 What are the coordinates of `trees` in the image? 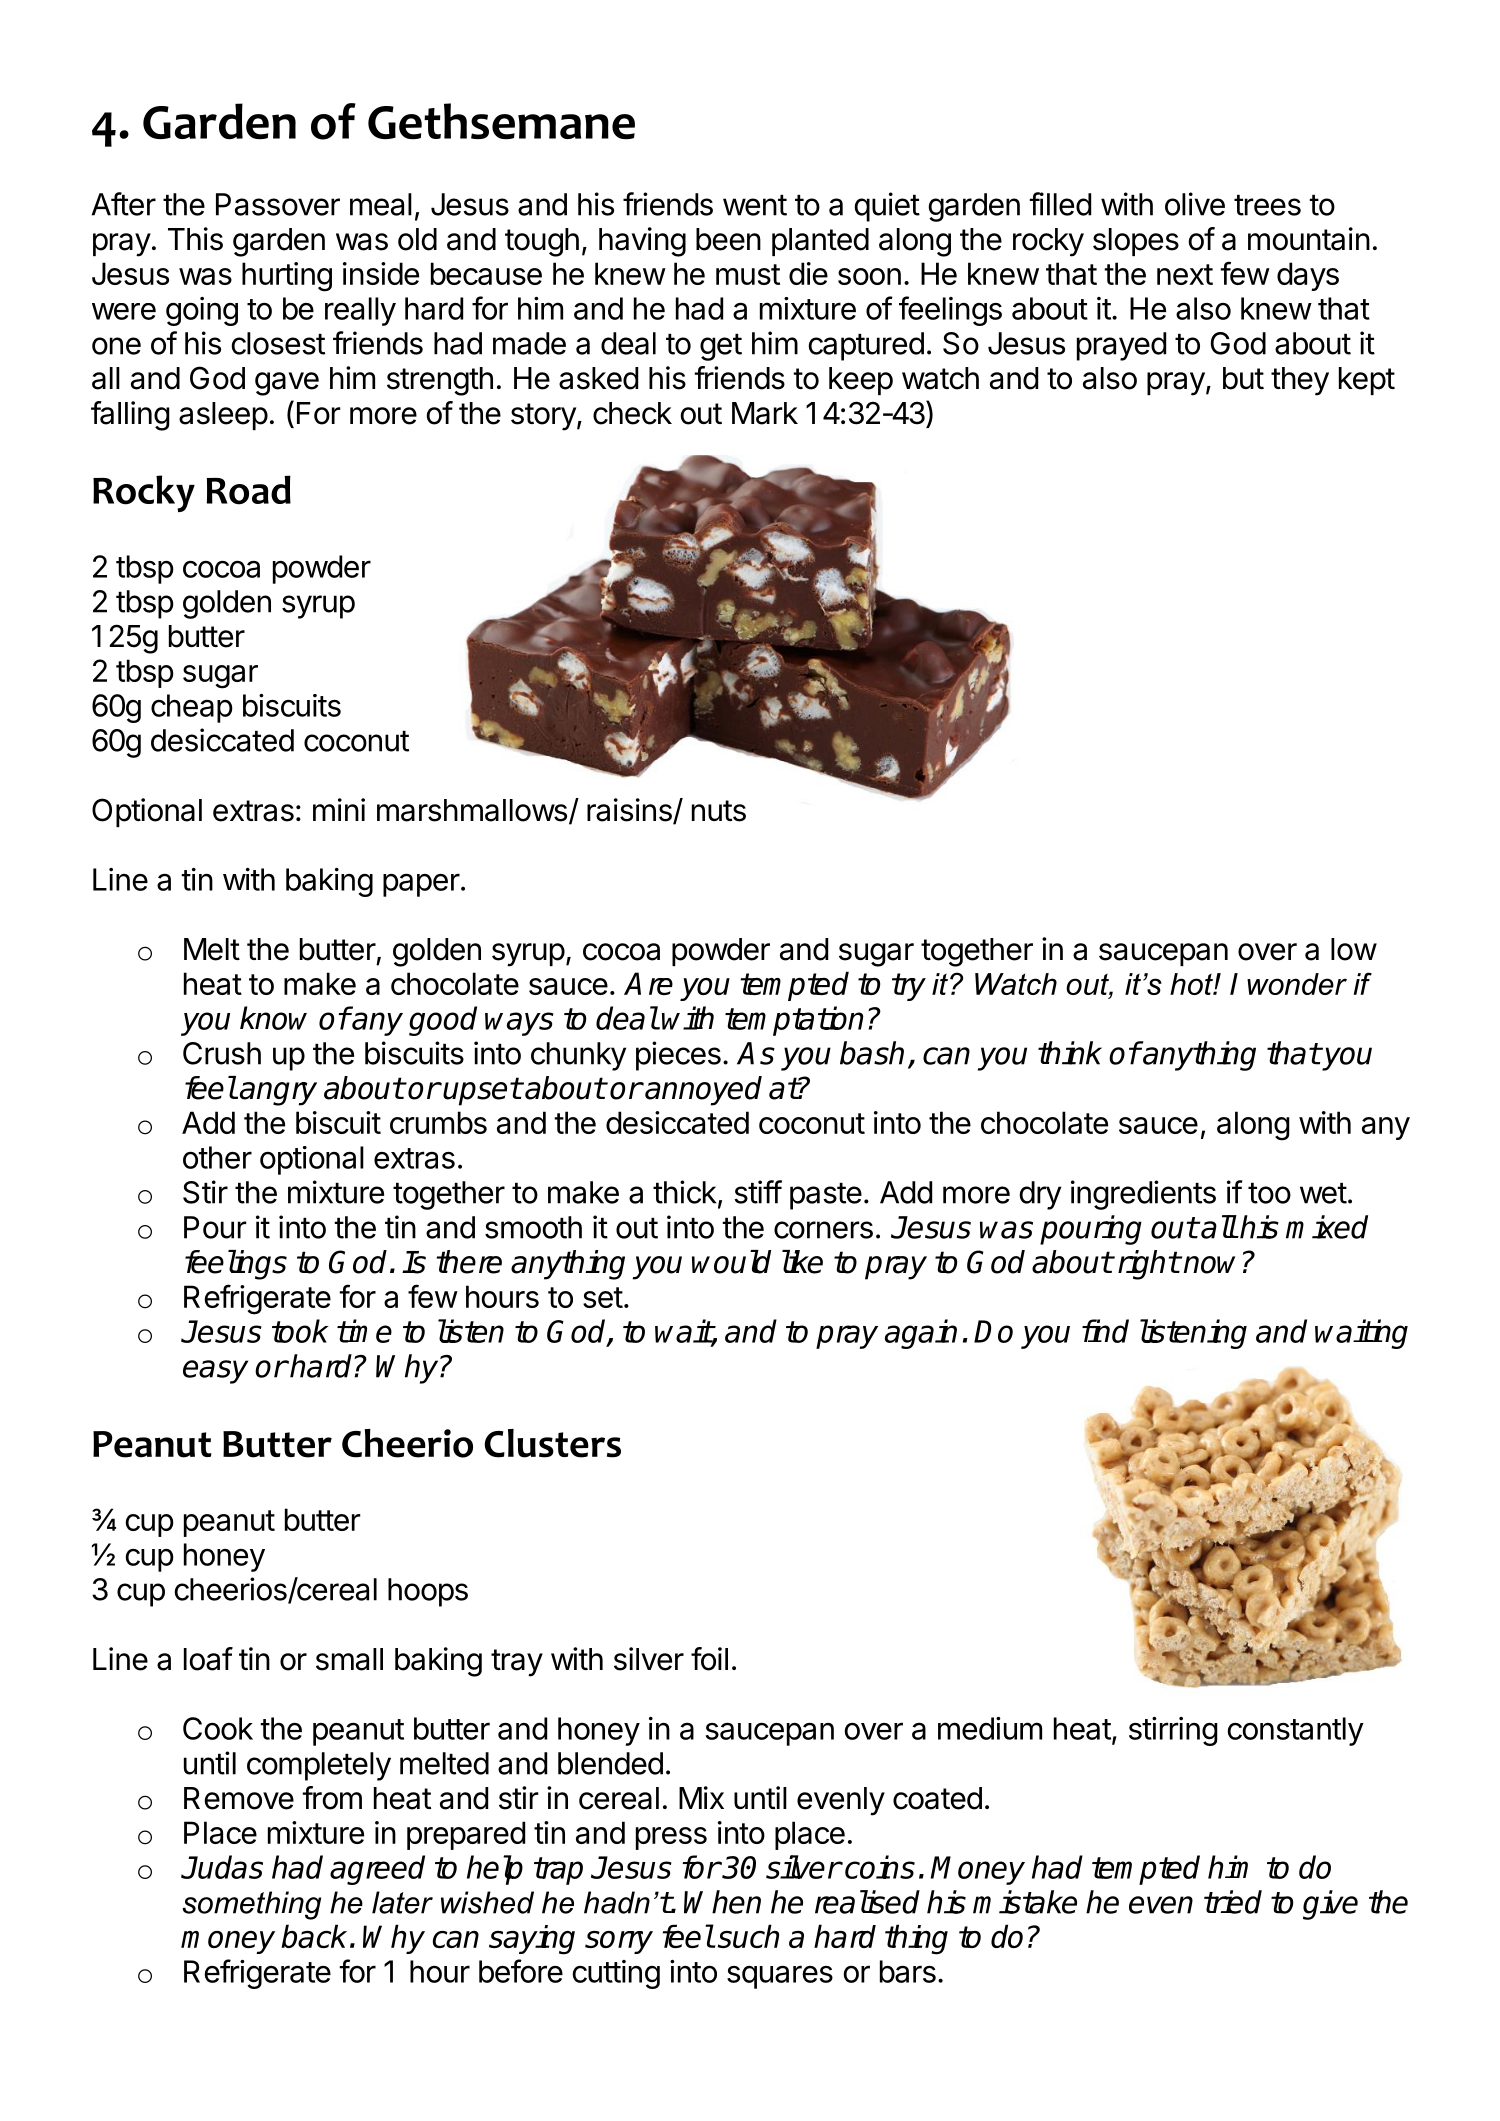 It's located at (1267, 205).
